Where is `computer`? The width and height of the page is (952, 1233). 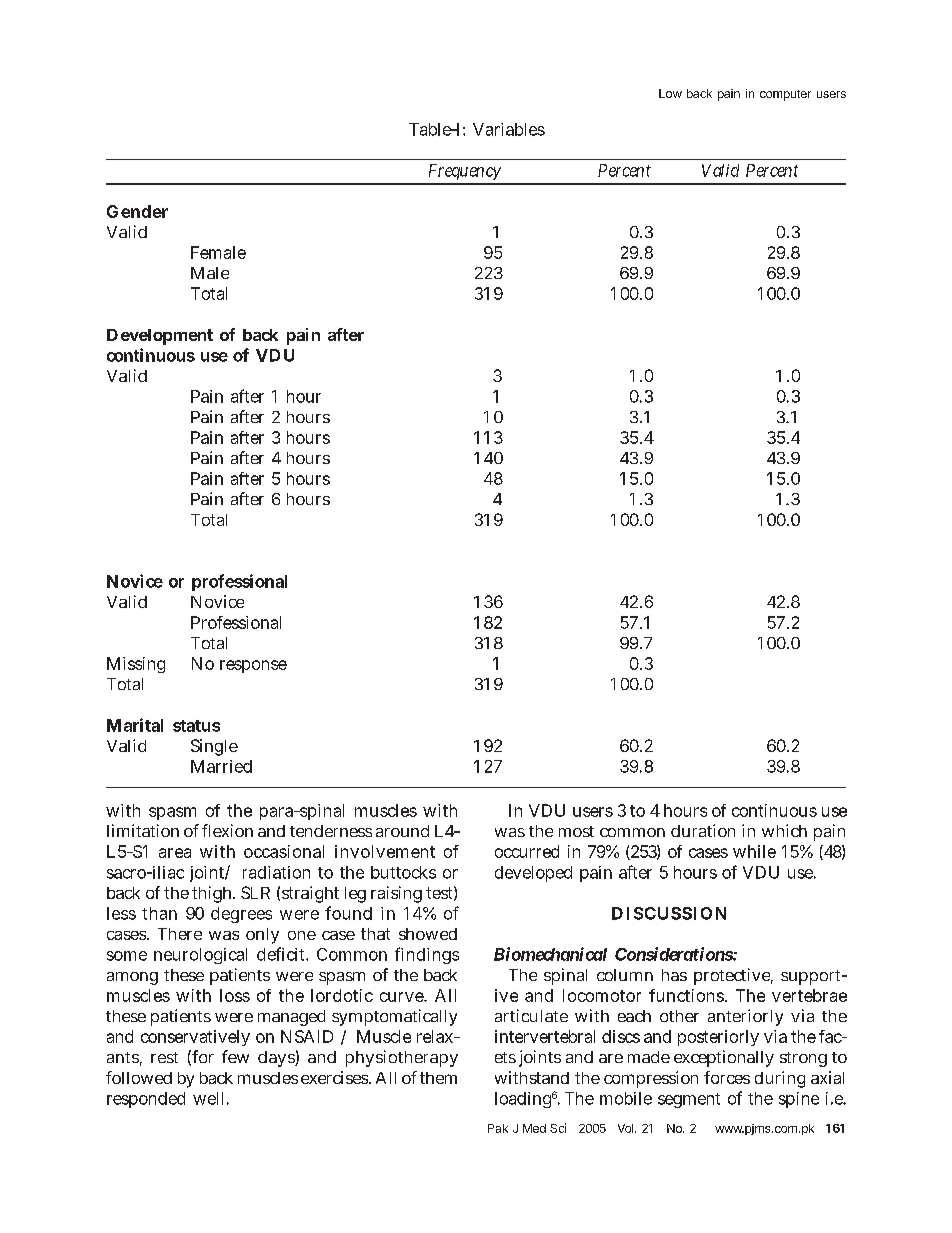
computer is located at coordinates (785, 95).
